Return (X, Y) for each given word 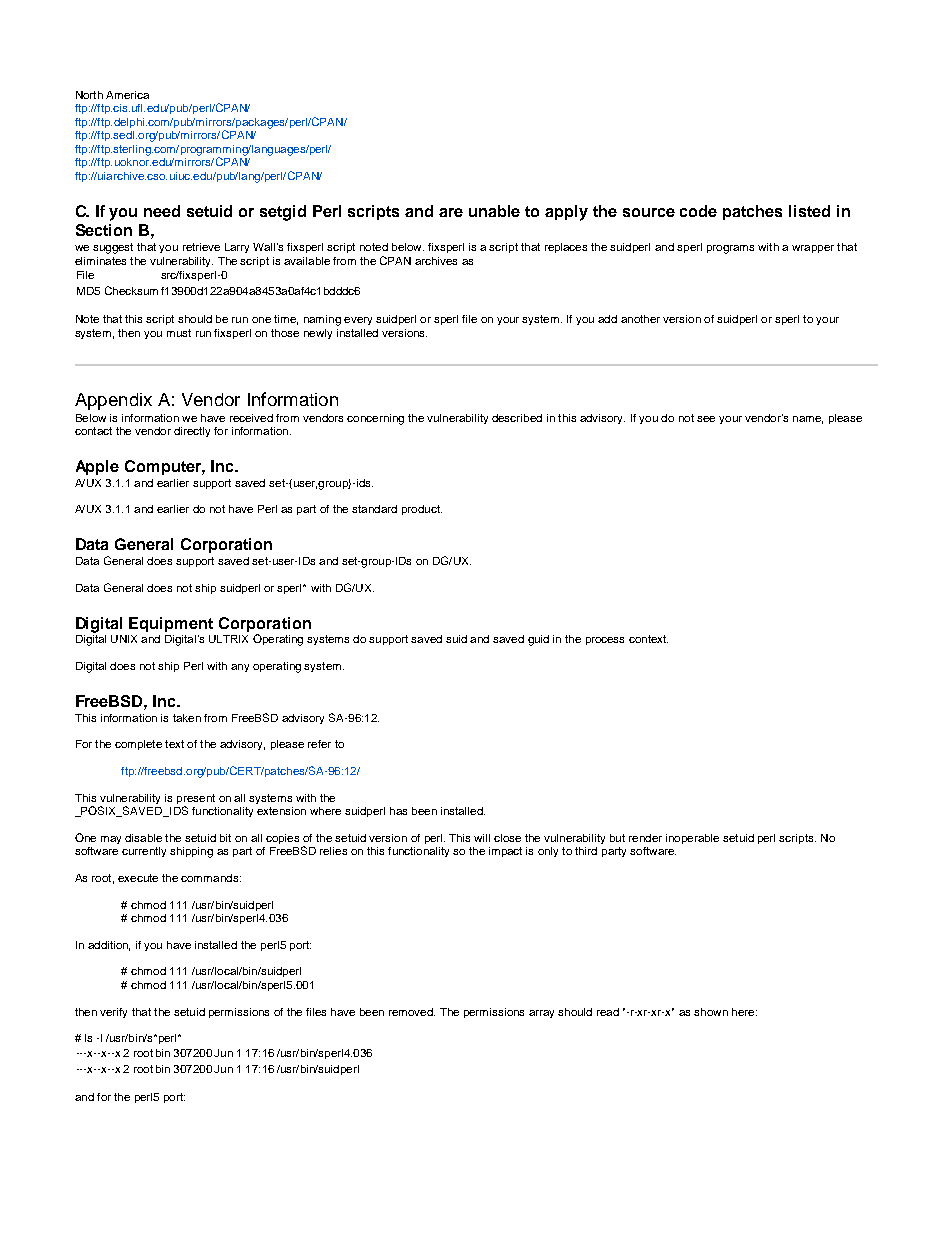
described (517, 418)
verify (113, 1013)
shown (711, 1012)
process (605, 641)
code (698, 211)
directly (192, 432)
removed (412, 1012)
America (127, 95)
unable (494, 211)
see (706, 419)
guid (538, 640)
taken (187, 718)
